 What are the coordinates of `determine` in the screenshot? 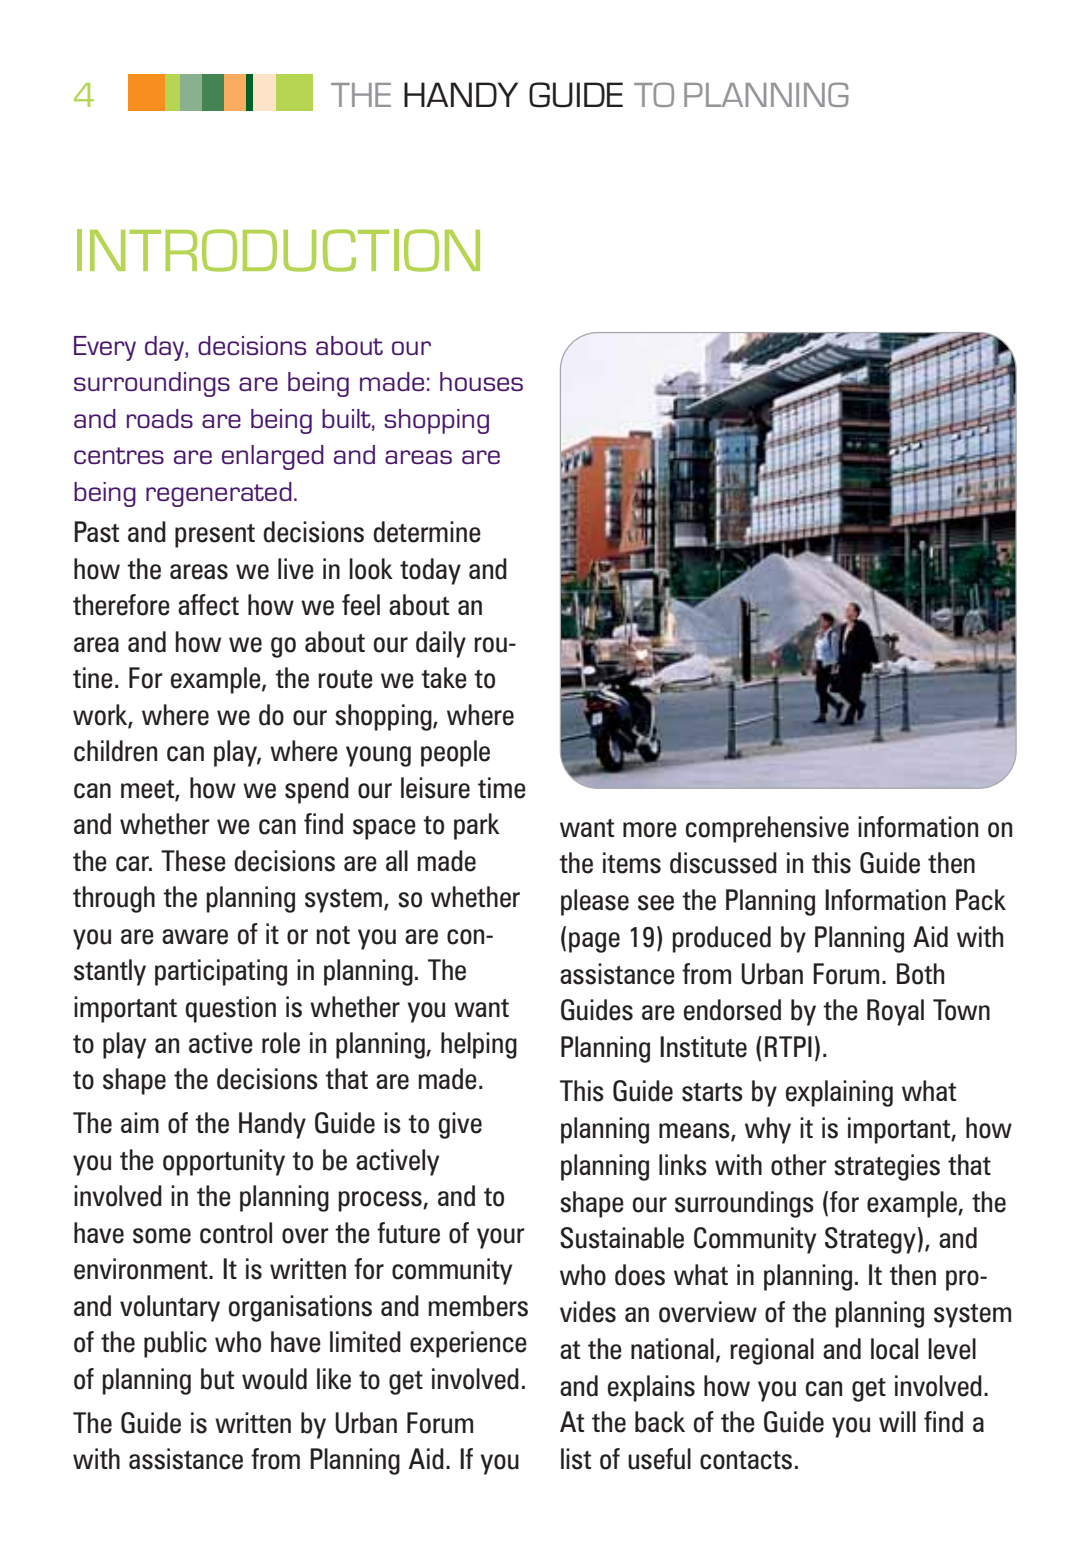 It's located at (427, 532).
